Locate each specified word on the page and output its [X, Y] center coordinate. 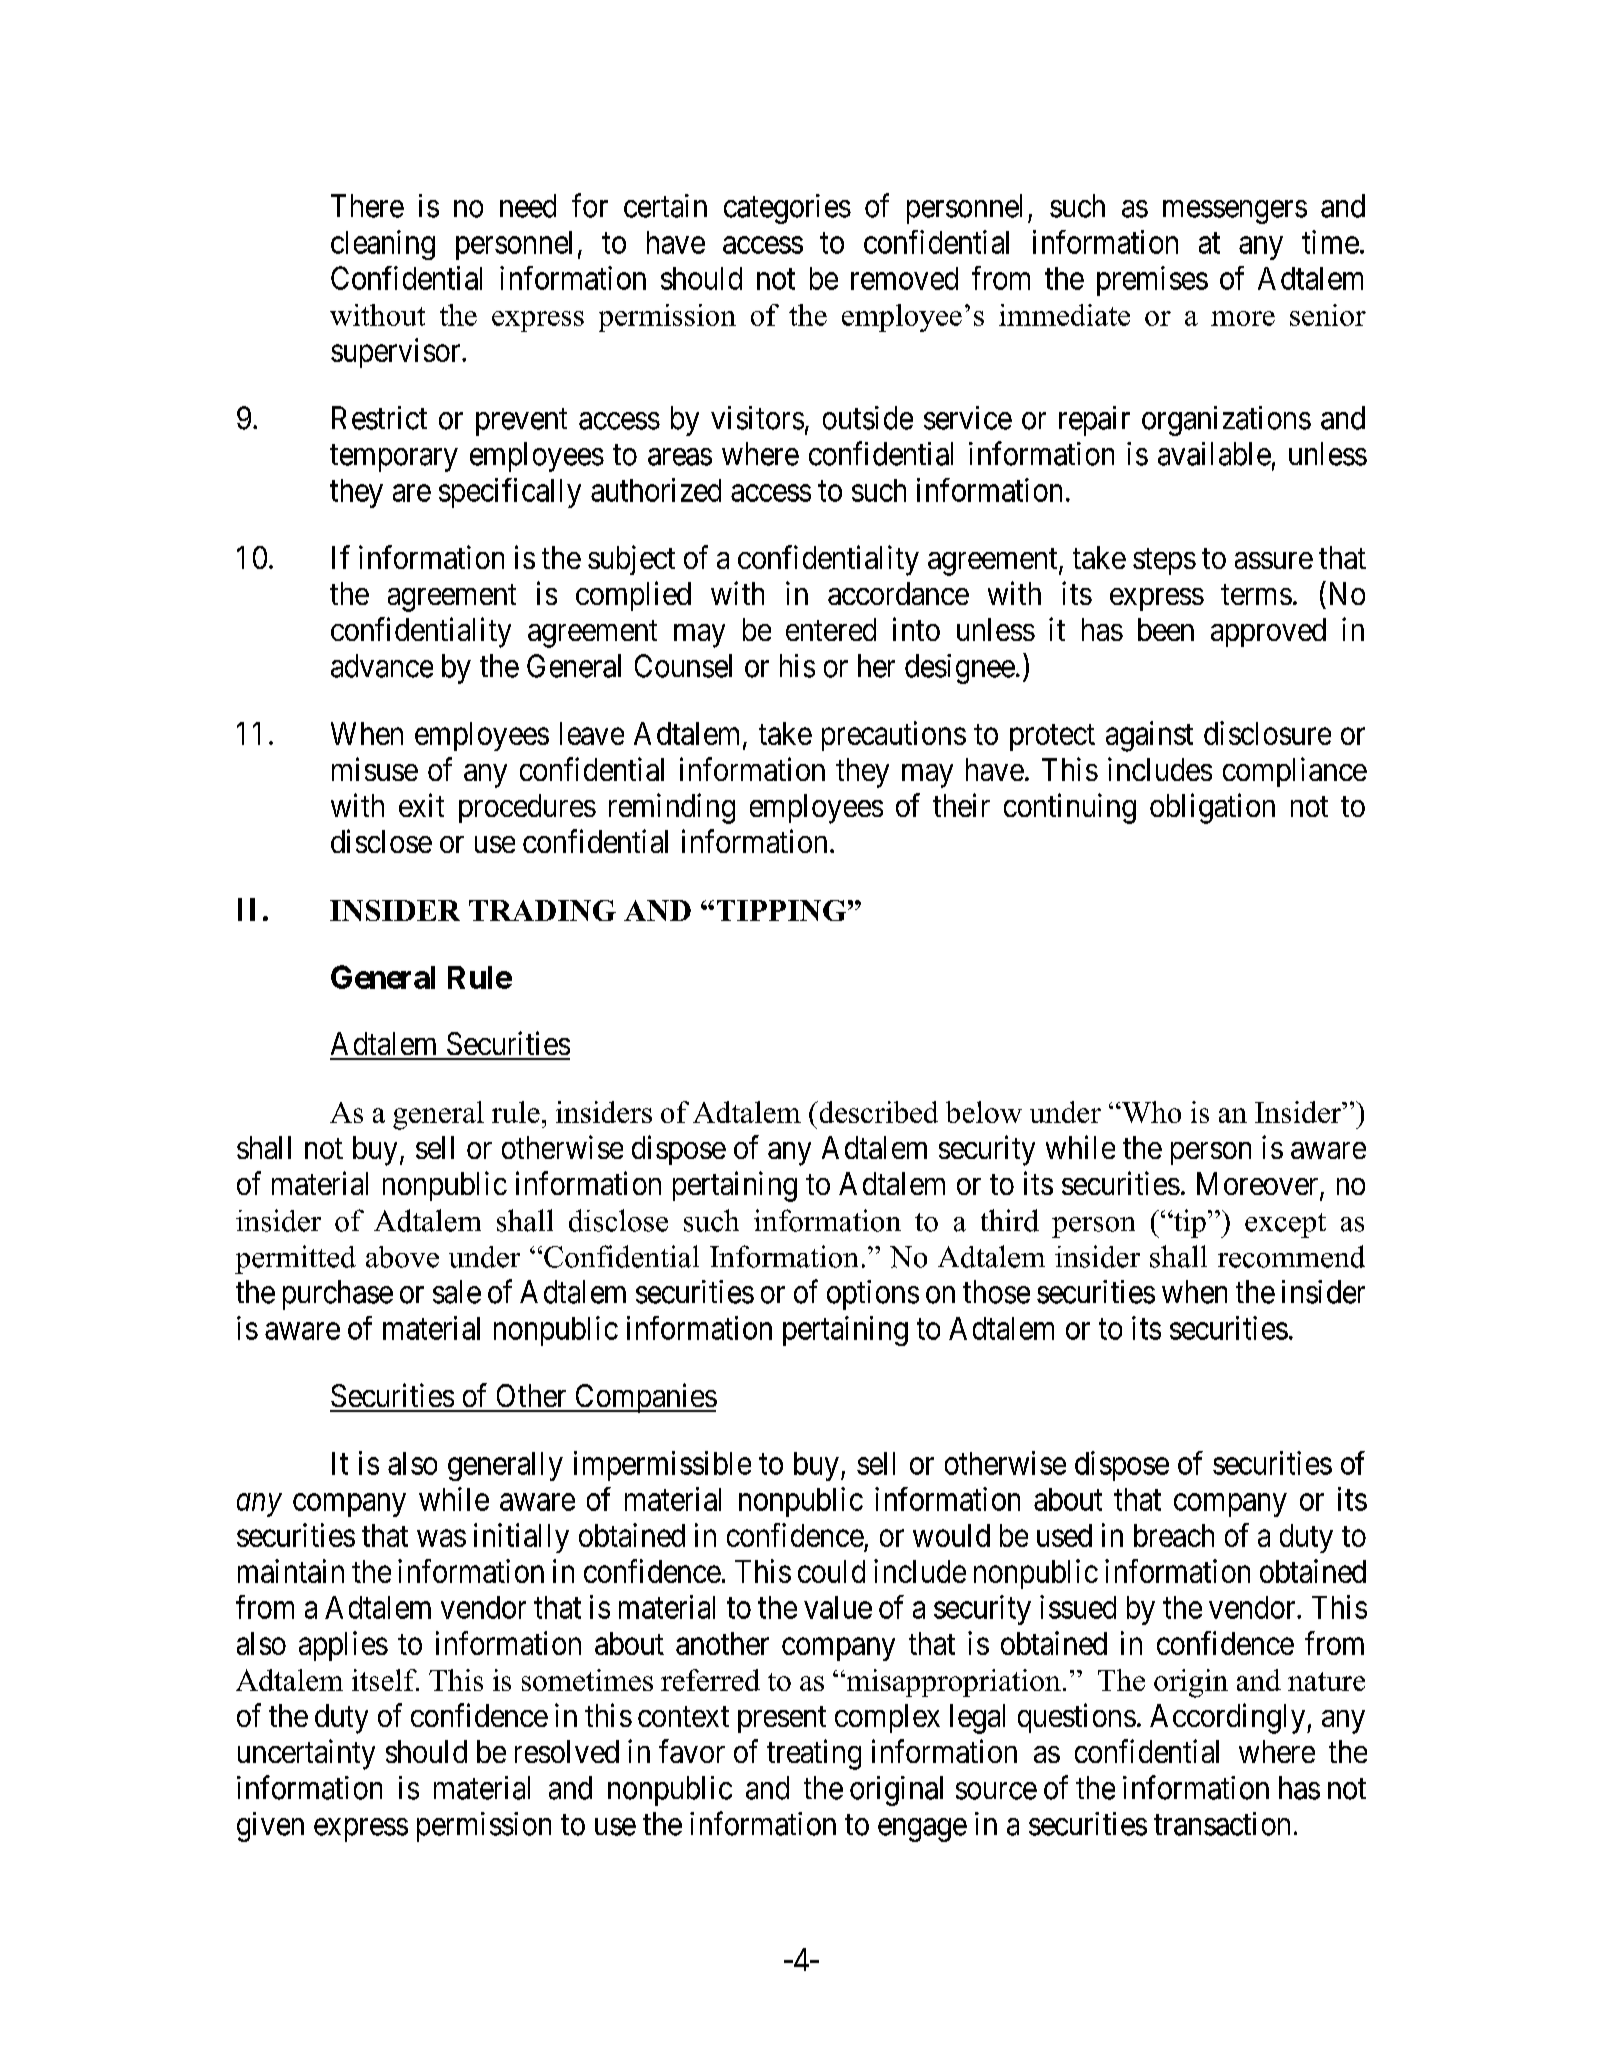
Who [1150, 1112]
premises [1152, 281]
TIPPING [781, 910]
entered [831, 629]
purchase [338, 1295]
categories [787, 209]
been [1166, 629]
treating [814, 1754]
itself [385, 1680]
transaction [1222, 1824]
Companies [645, 1398]
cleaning [383, 245]
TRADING [542, 910]
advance [382, 666]
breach [1174, 1535]
